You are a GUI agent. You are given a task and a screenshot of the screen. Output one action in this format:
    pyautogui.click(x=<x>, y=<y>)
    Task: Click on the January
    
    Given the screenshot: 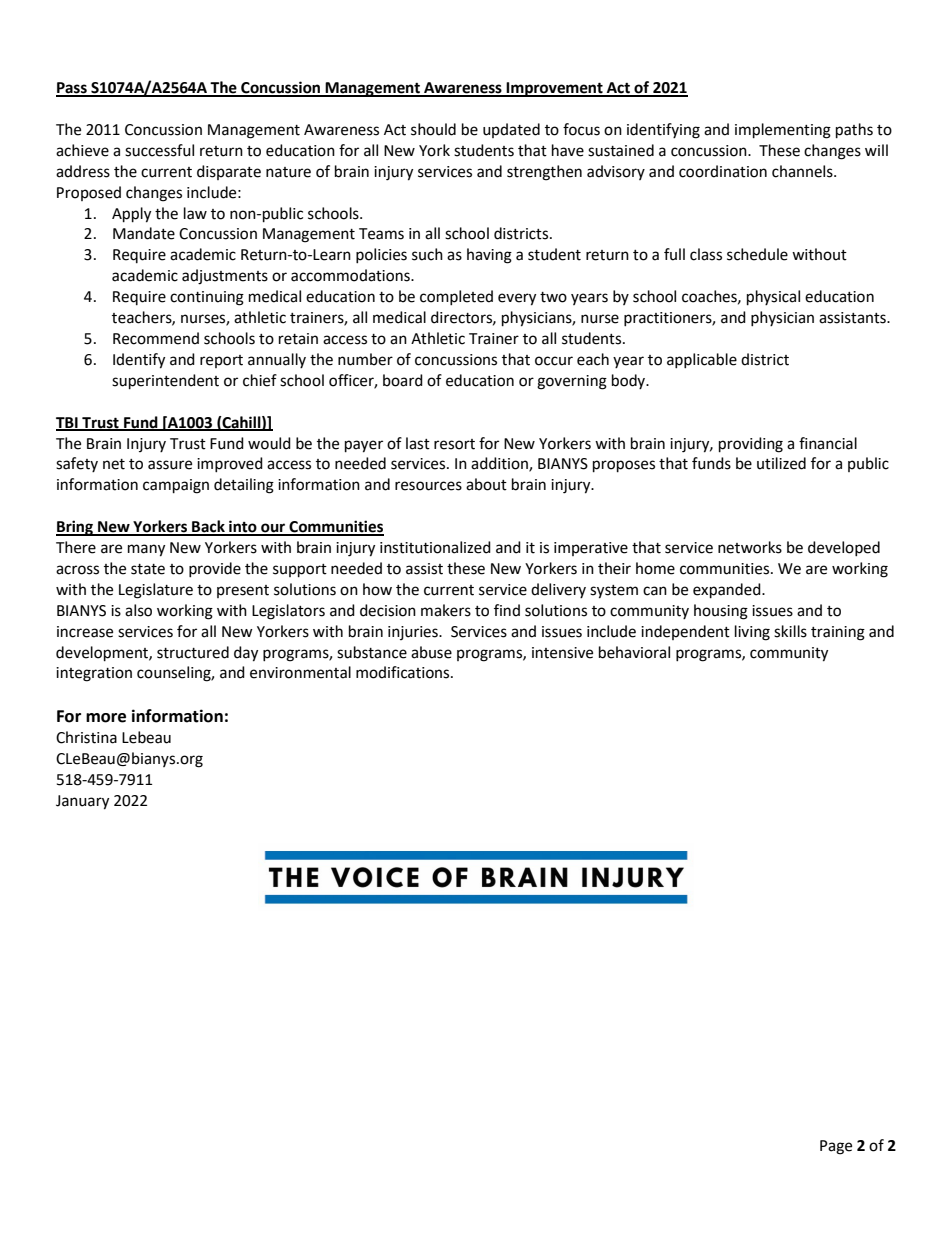 What is the action you would take?
    pyautogui.click(x=82, y=802)
